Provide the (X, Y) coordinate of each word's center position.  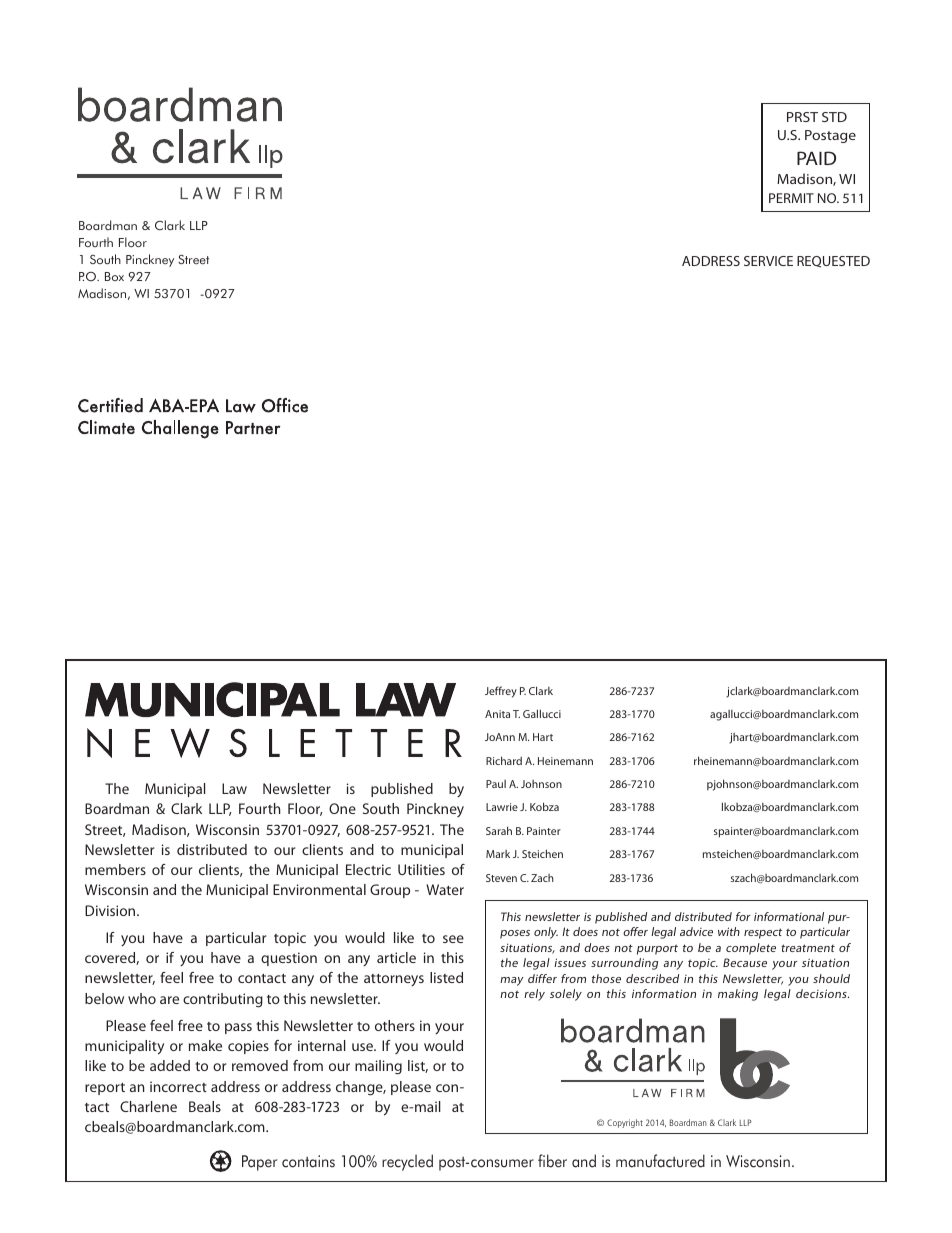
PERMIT (791, 198)
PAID (816, 158)
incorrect (178, 1086)
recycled (407, 1162)
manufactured (660, 1161)
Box (114, 276)
